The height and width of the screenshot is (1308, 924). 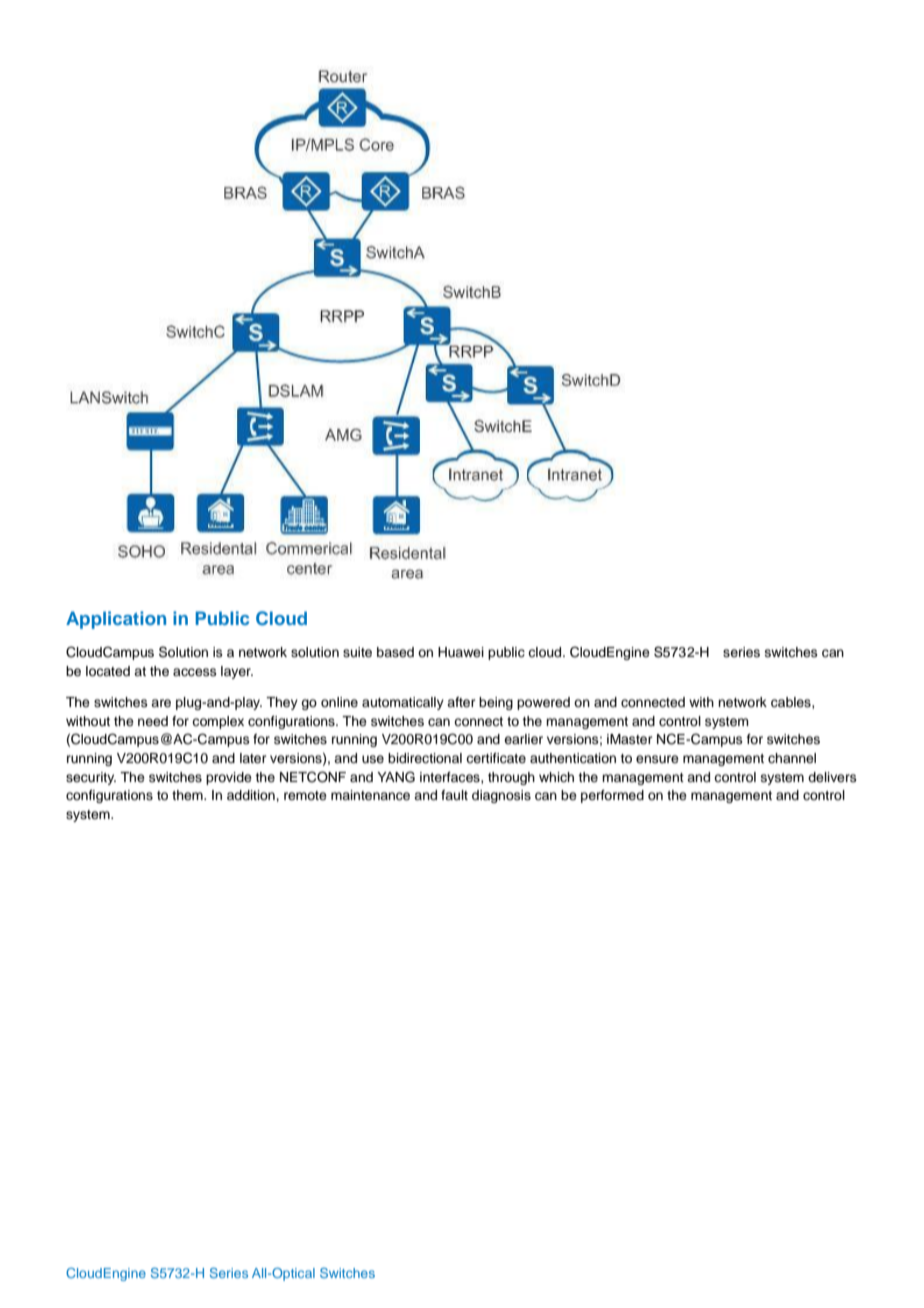 What do you see at coordinates (461, 702) in the screenshot?
I see `after` at bounding box center [461, 702].
